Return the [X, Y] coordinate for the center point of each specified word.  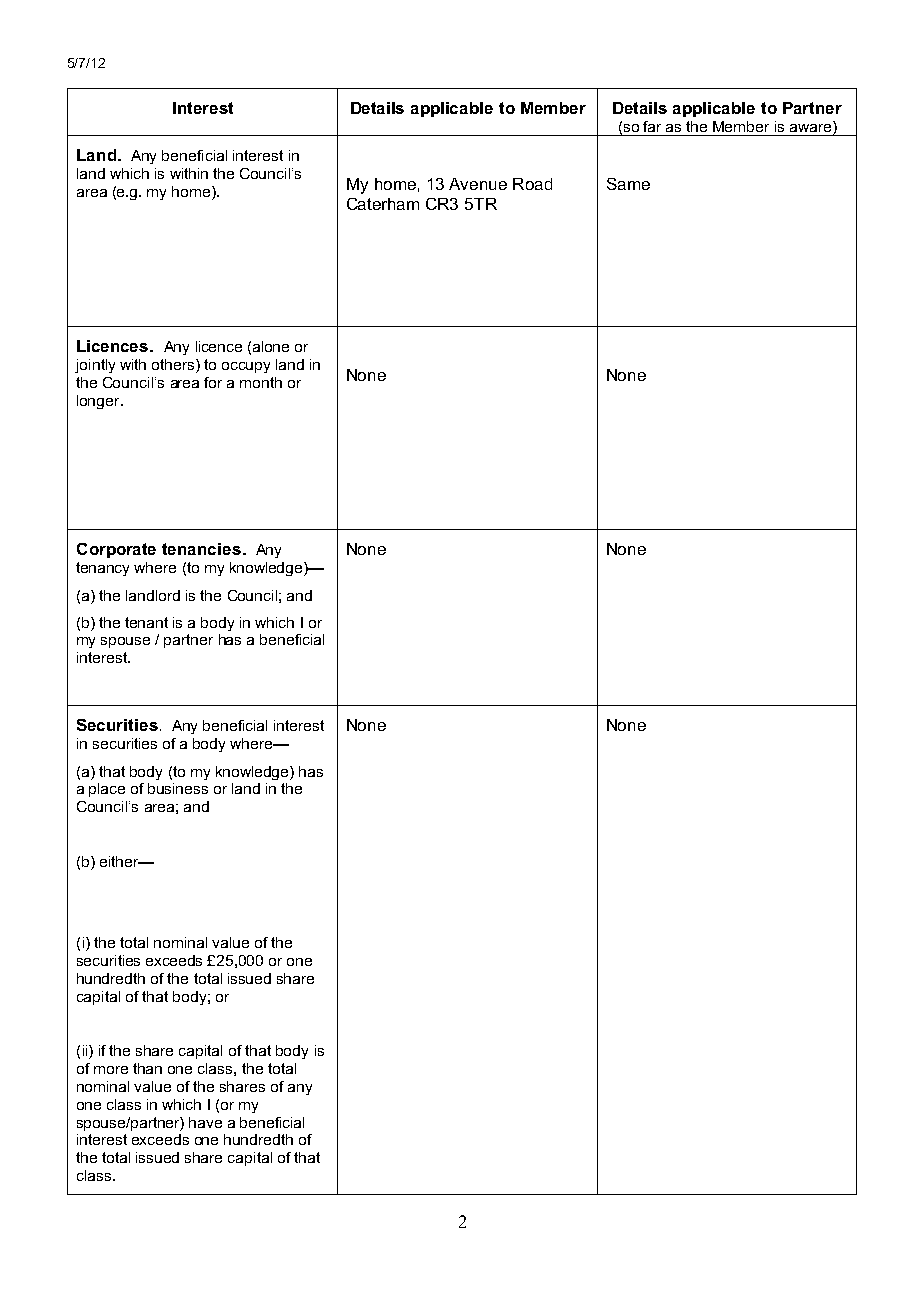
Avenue [478, 184]
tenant [146, 622]
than [147, 1068]
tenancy [102, 569]
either [120, 861]
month [261, 382]
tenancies [201, 549]
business [178, 788]
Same [628, 184]
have [205, 1122]
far [652, 126]
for [213, 382]
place [107, 790]
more [111, 1070]
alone [271, 346]
